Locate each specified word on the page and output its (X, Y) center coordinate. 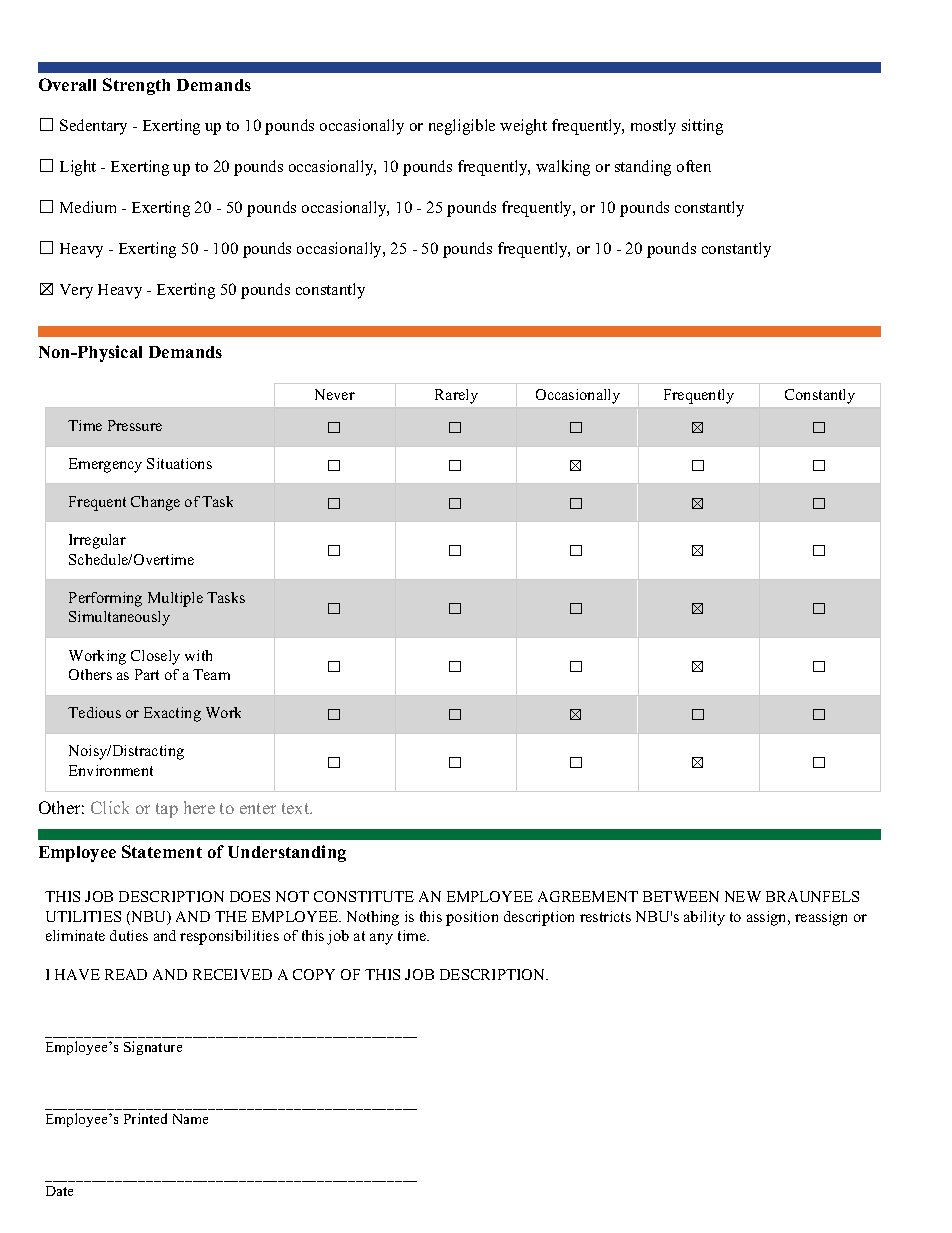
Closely (155, 657)
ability (704, 918)
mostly (653, 127)
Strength (136, 86)
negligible (462, 127)
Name (190, 1119)
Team (211, 674)
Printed (145, 1118)
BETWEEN (681, 896)
